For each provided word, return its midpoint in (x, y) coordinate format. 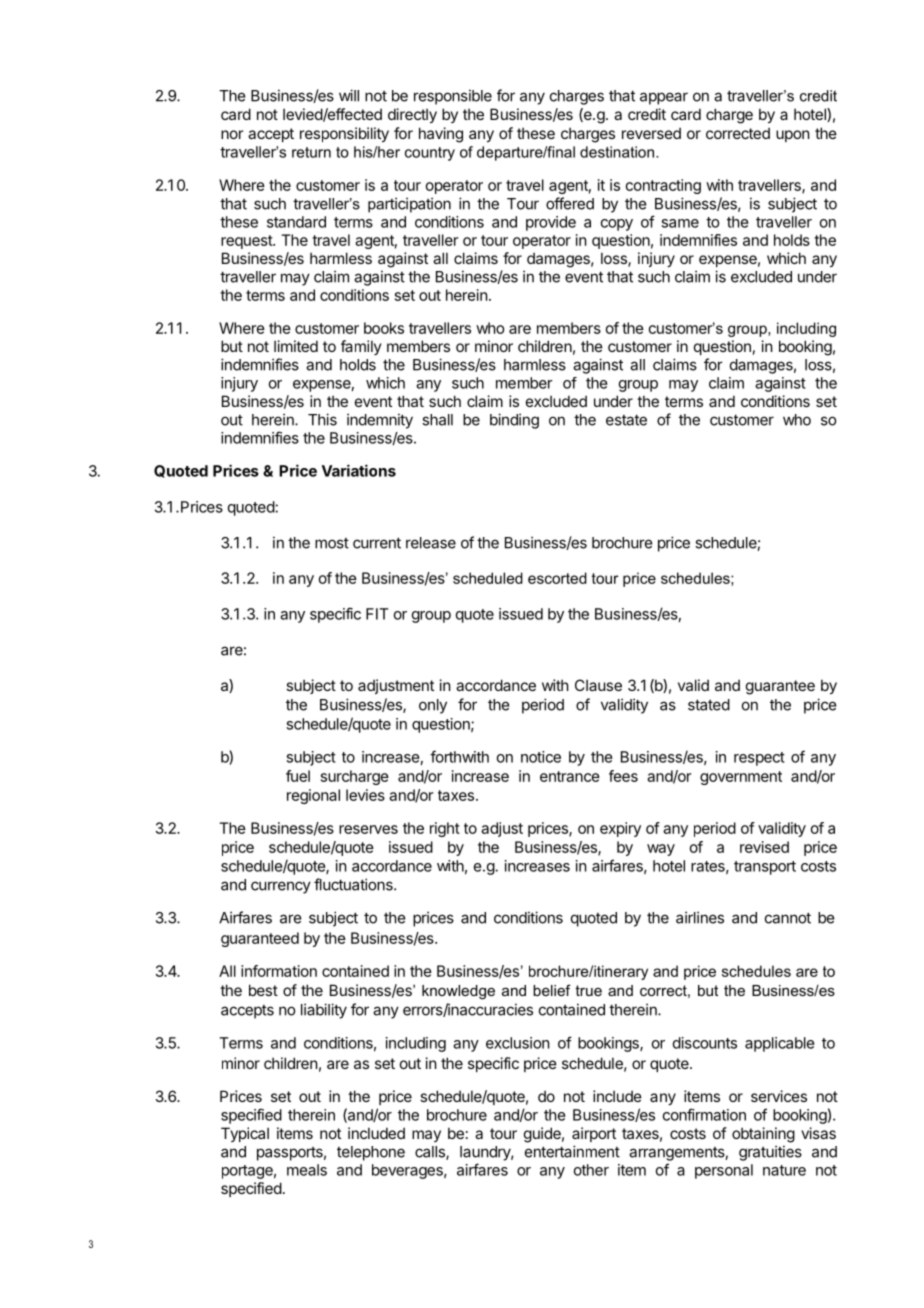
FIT (377, 614)
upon (793, 136)
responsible (453, 97)
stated (709, 705)
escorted (557, 578)
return (311, 152)
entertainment (572, 1151)
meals (307, 1170)
